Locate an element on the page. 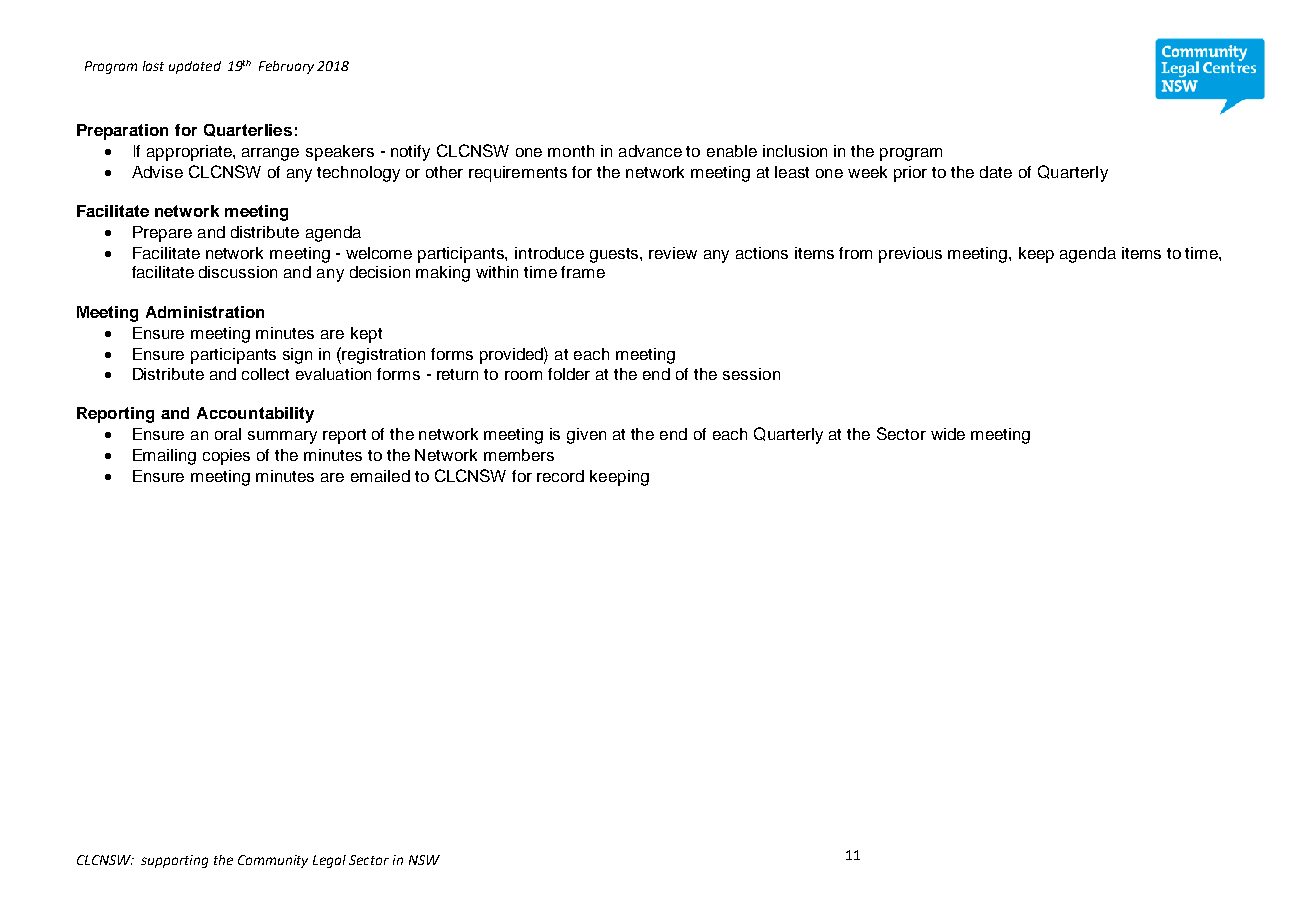  February is located at coordinates (286, 67).
